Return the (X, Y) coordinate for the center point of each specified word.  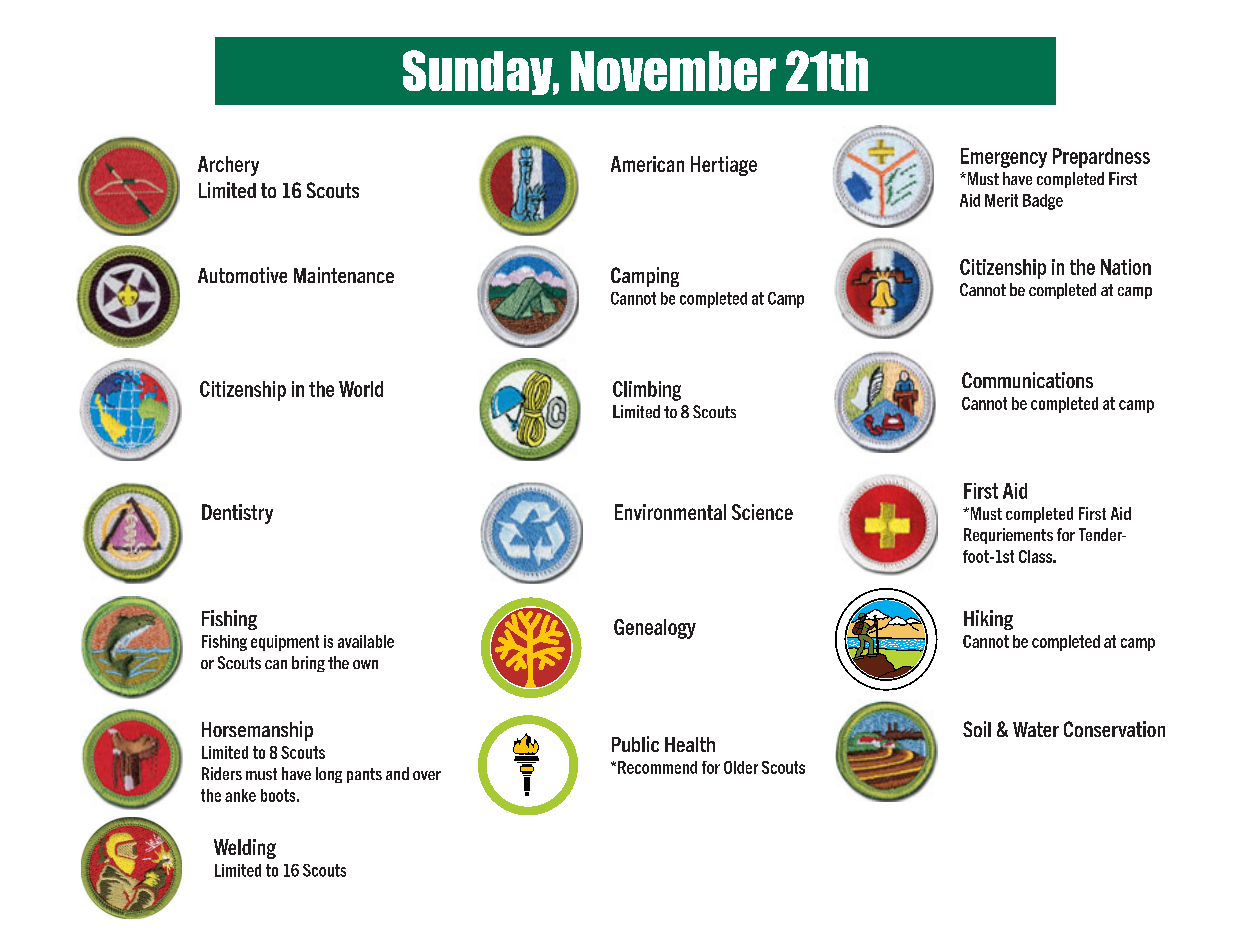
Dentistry (237, 514)
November (673, 71)
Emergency (1004, 158)
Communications (1027, 380)
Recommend (657, 767)
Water (1036, 729)
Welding (245, 849)
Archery (228, 166)
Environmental (670, 512)
